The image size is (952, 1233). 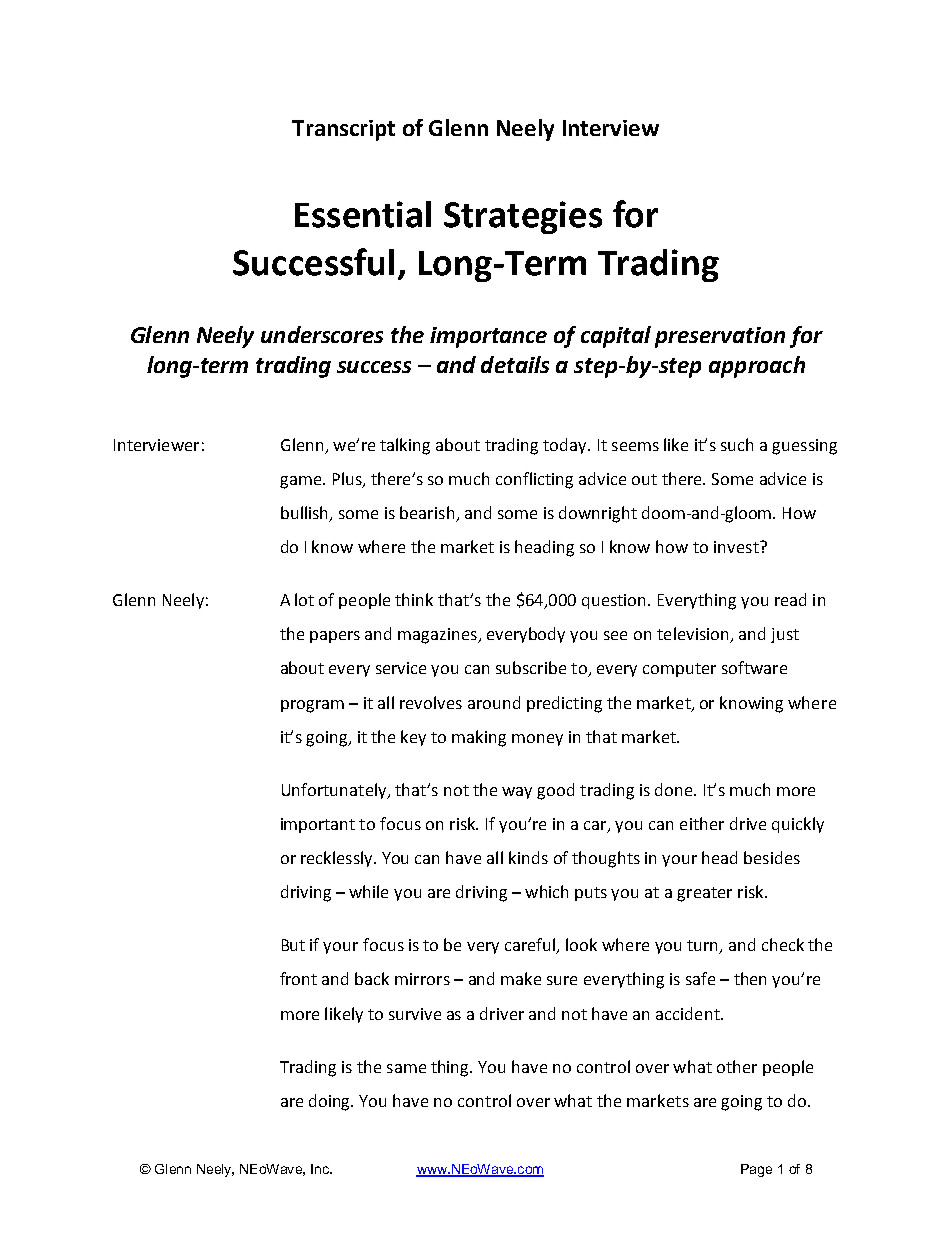 What do you see at coordinates (405, 446) in the page?
I see `talking` at bounding box center [405, 446].
